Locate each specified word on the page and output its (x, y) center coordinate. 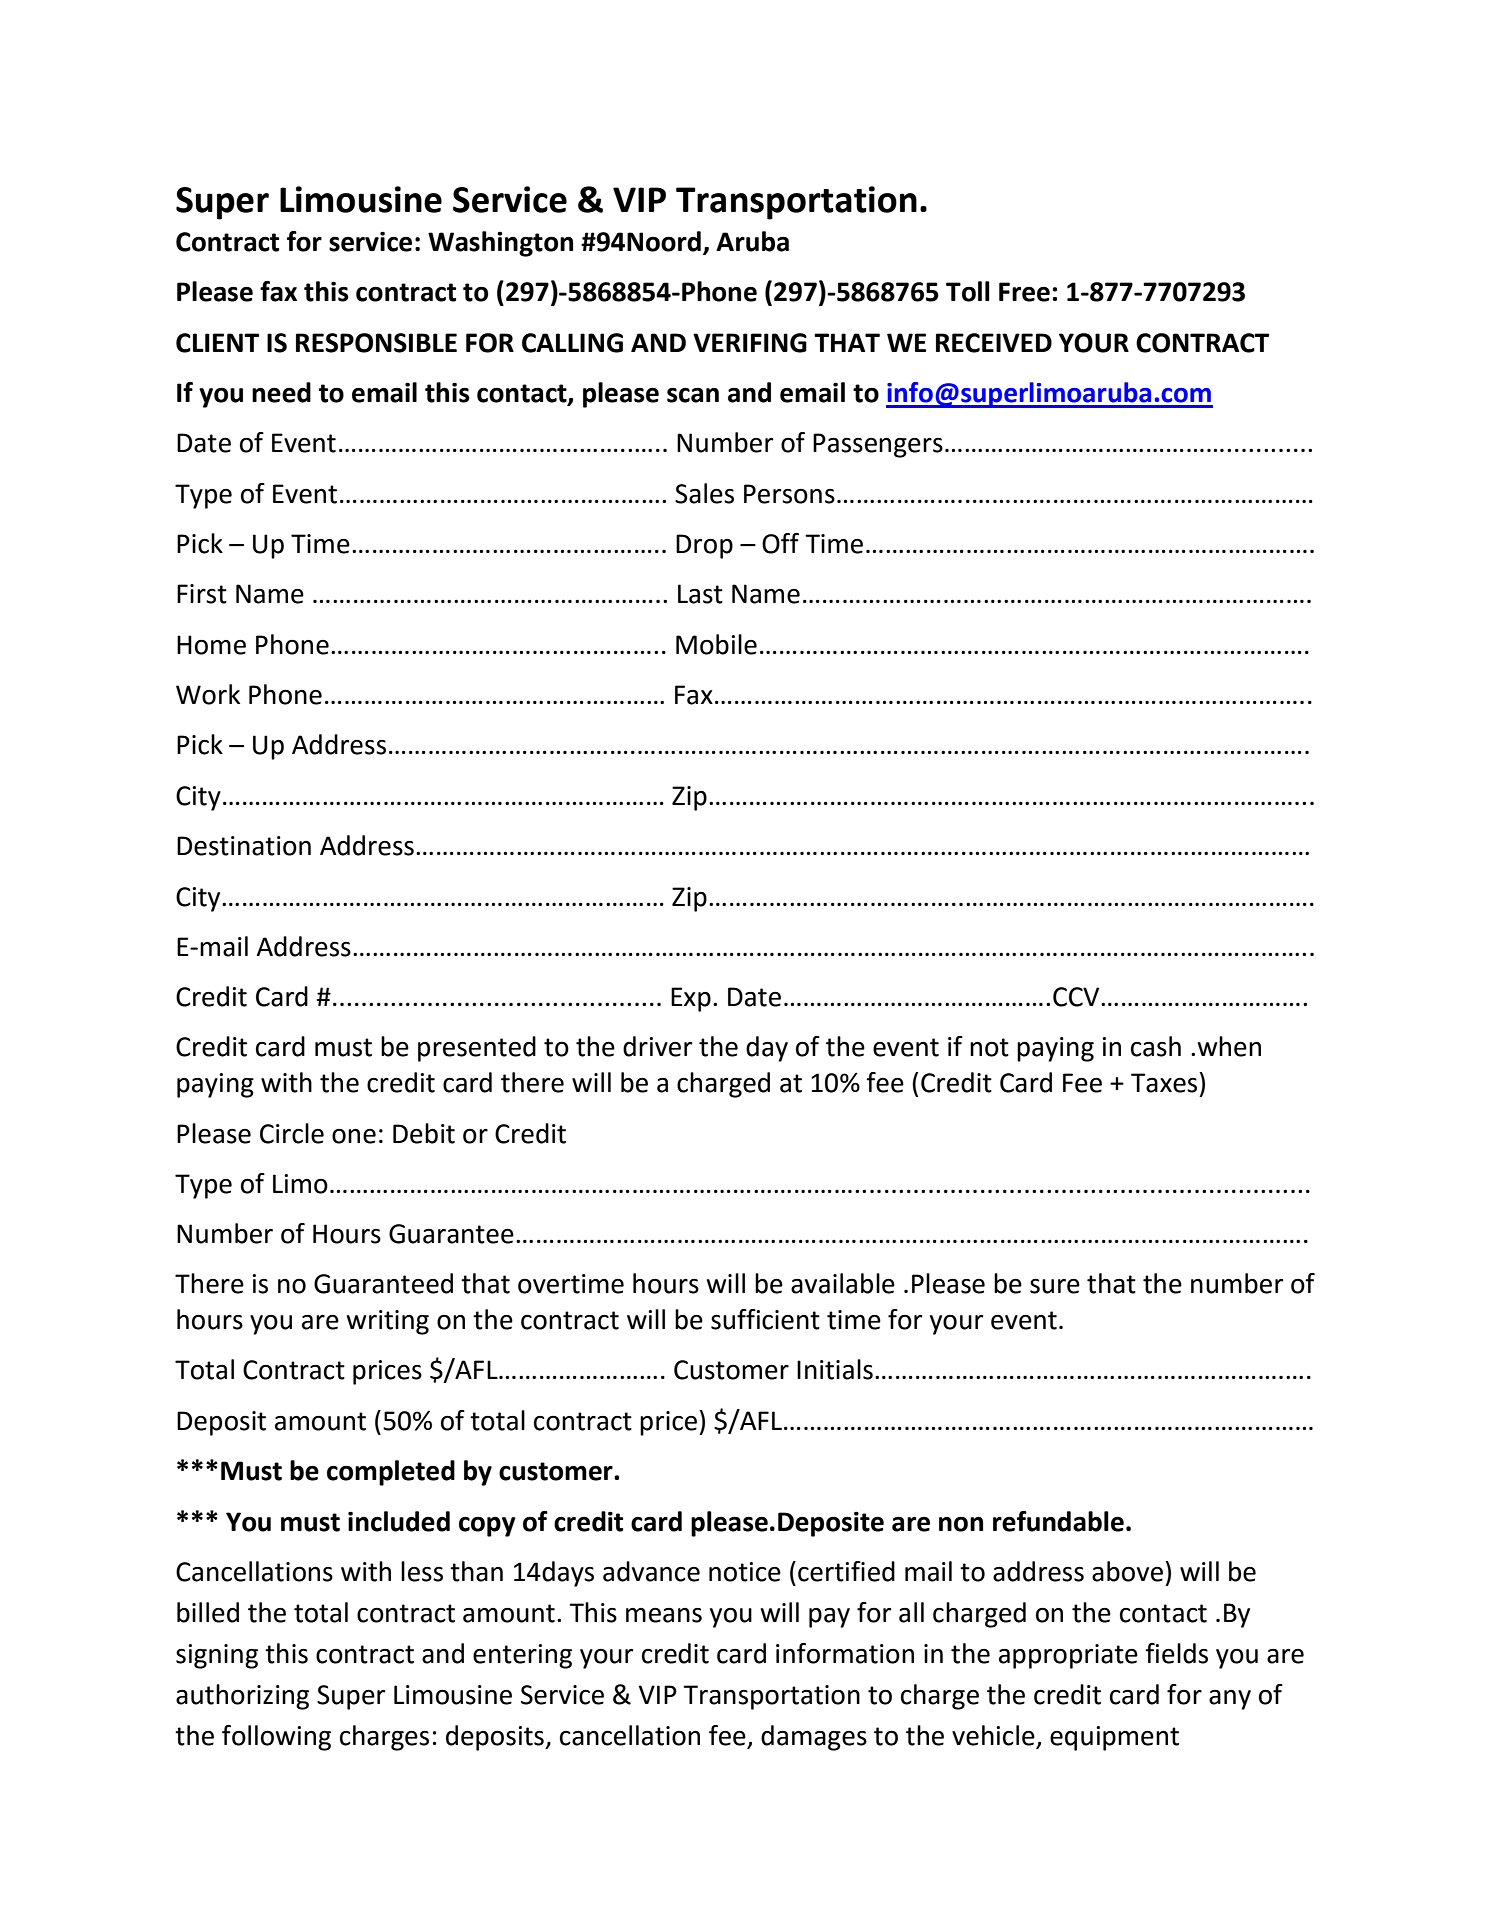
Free (1024, 292)
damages (814, 1738)
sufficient (765, 1319)
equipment (1114, 1738)
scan (693, 395)
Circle (292, 1133)
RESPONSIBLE (376, 343)
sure (1055, 1286)
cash (1156, 1046)
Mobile (716, 644)
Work (208, 694)
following (276, 1738)
